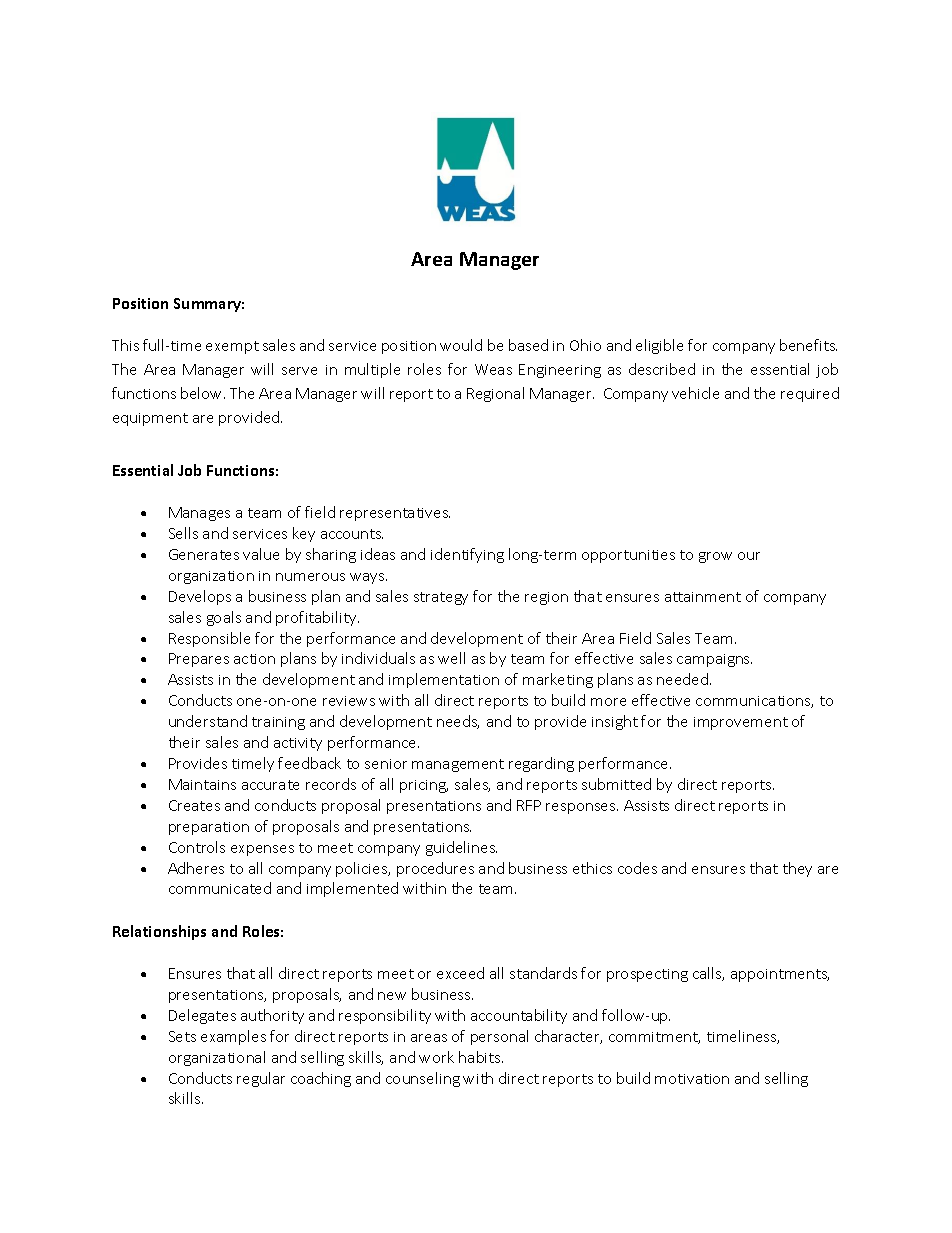  What do you see at coordinates (481, 1057) in the page?
I see `habits` at bounding box center [481, 1057].
